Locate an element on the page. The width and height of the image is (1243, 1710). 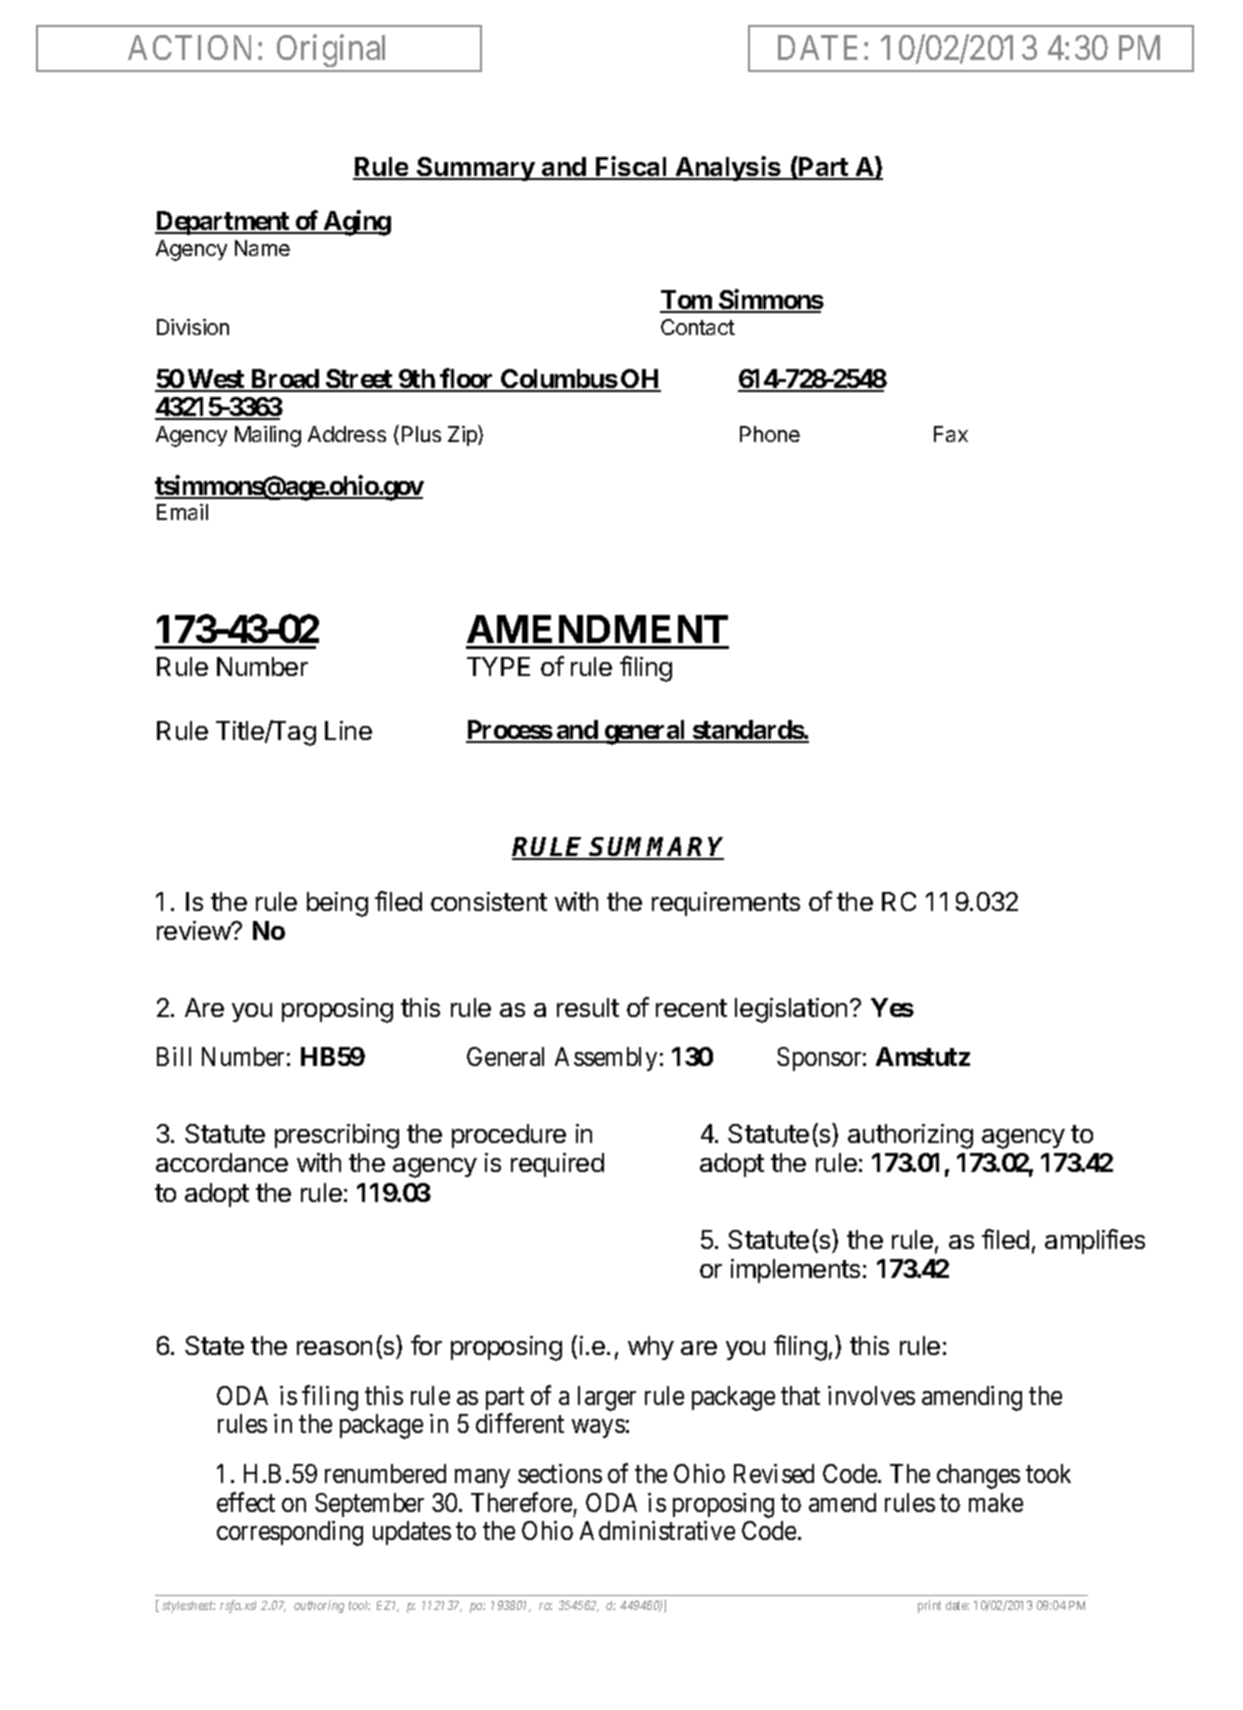
accordance is located at coordinates (222, 1162).
